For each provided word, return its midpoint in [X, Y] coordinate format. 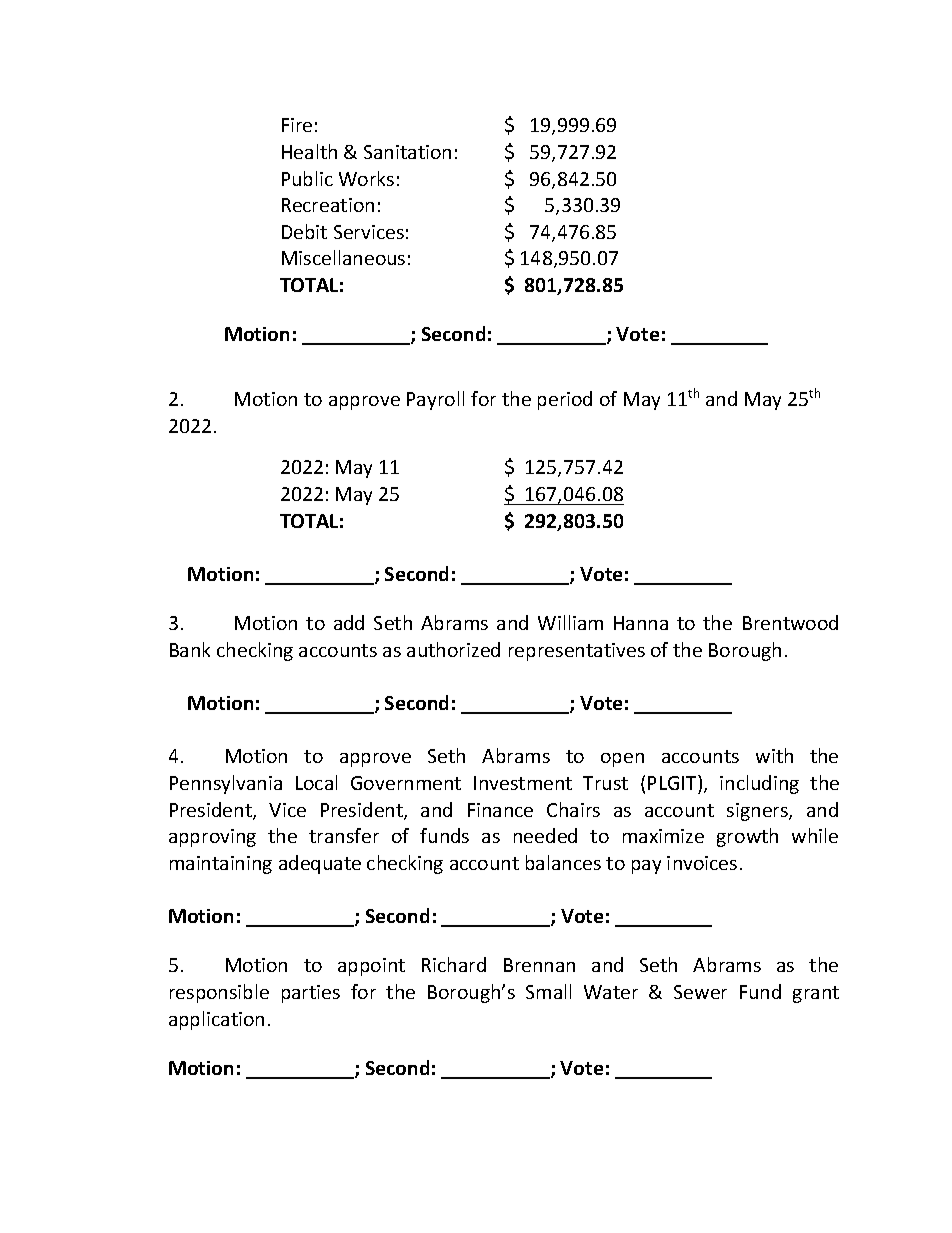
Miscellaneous [343, 257]
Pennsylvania [226, 784]
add [349, 622]
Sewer [700, 992]
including [759, 784]
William [570, 622]
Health [309, 151]
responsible [219, 993]
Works [366, 178]
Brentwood [790, 622]
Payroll [435, 400]
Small [548, 991]
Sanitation [407, 152]
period [565, 400]
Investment [523, 783]
